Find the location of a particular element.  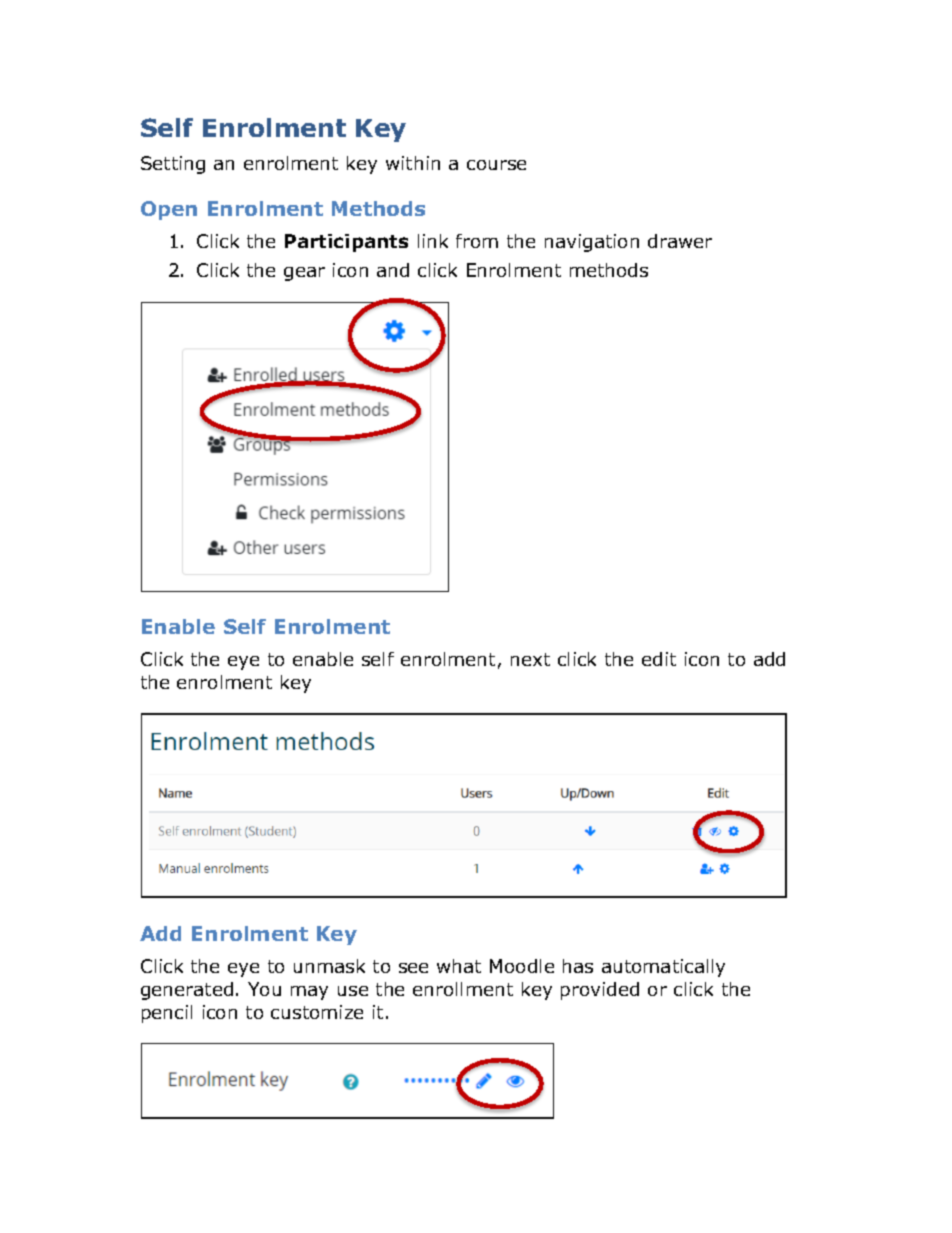

unmask is located at coordinates (329, 966).
